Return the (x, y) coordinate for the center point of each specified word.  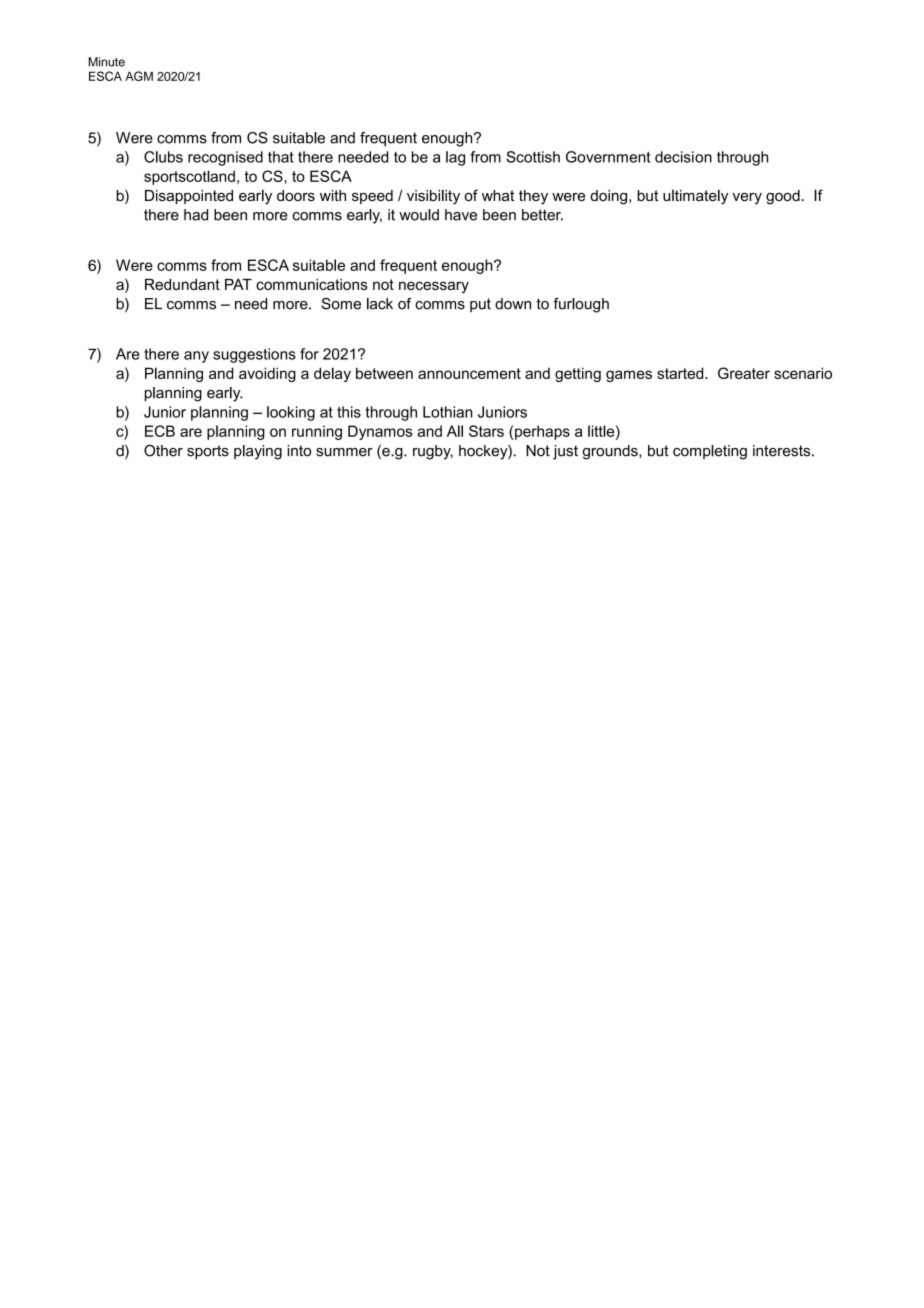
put (480, 305)
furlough (581, 305)
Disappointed (189, 197)
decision (683, 157)
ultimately (695, 197)
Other (163, 451)
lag (455, 158)
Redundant (182, 284)
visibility (433, 197)
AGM (139, 76)
